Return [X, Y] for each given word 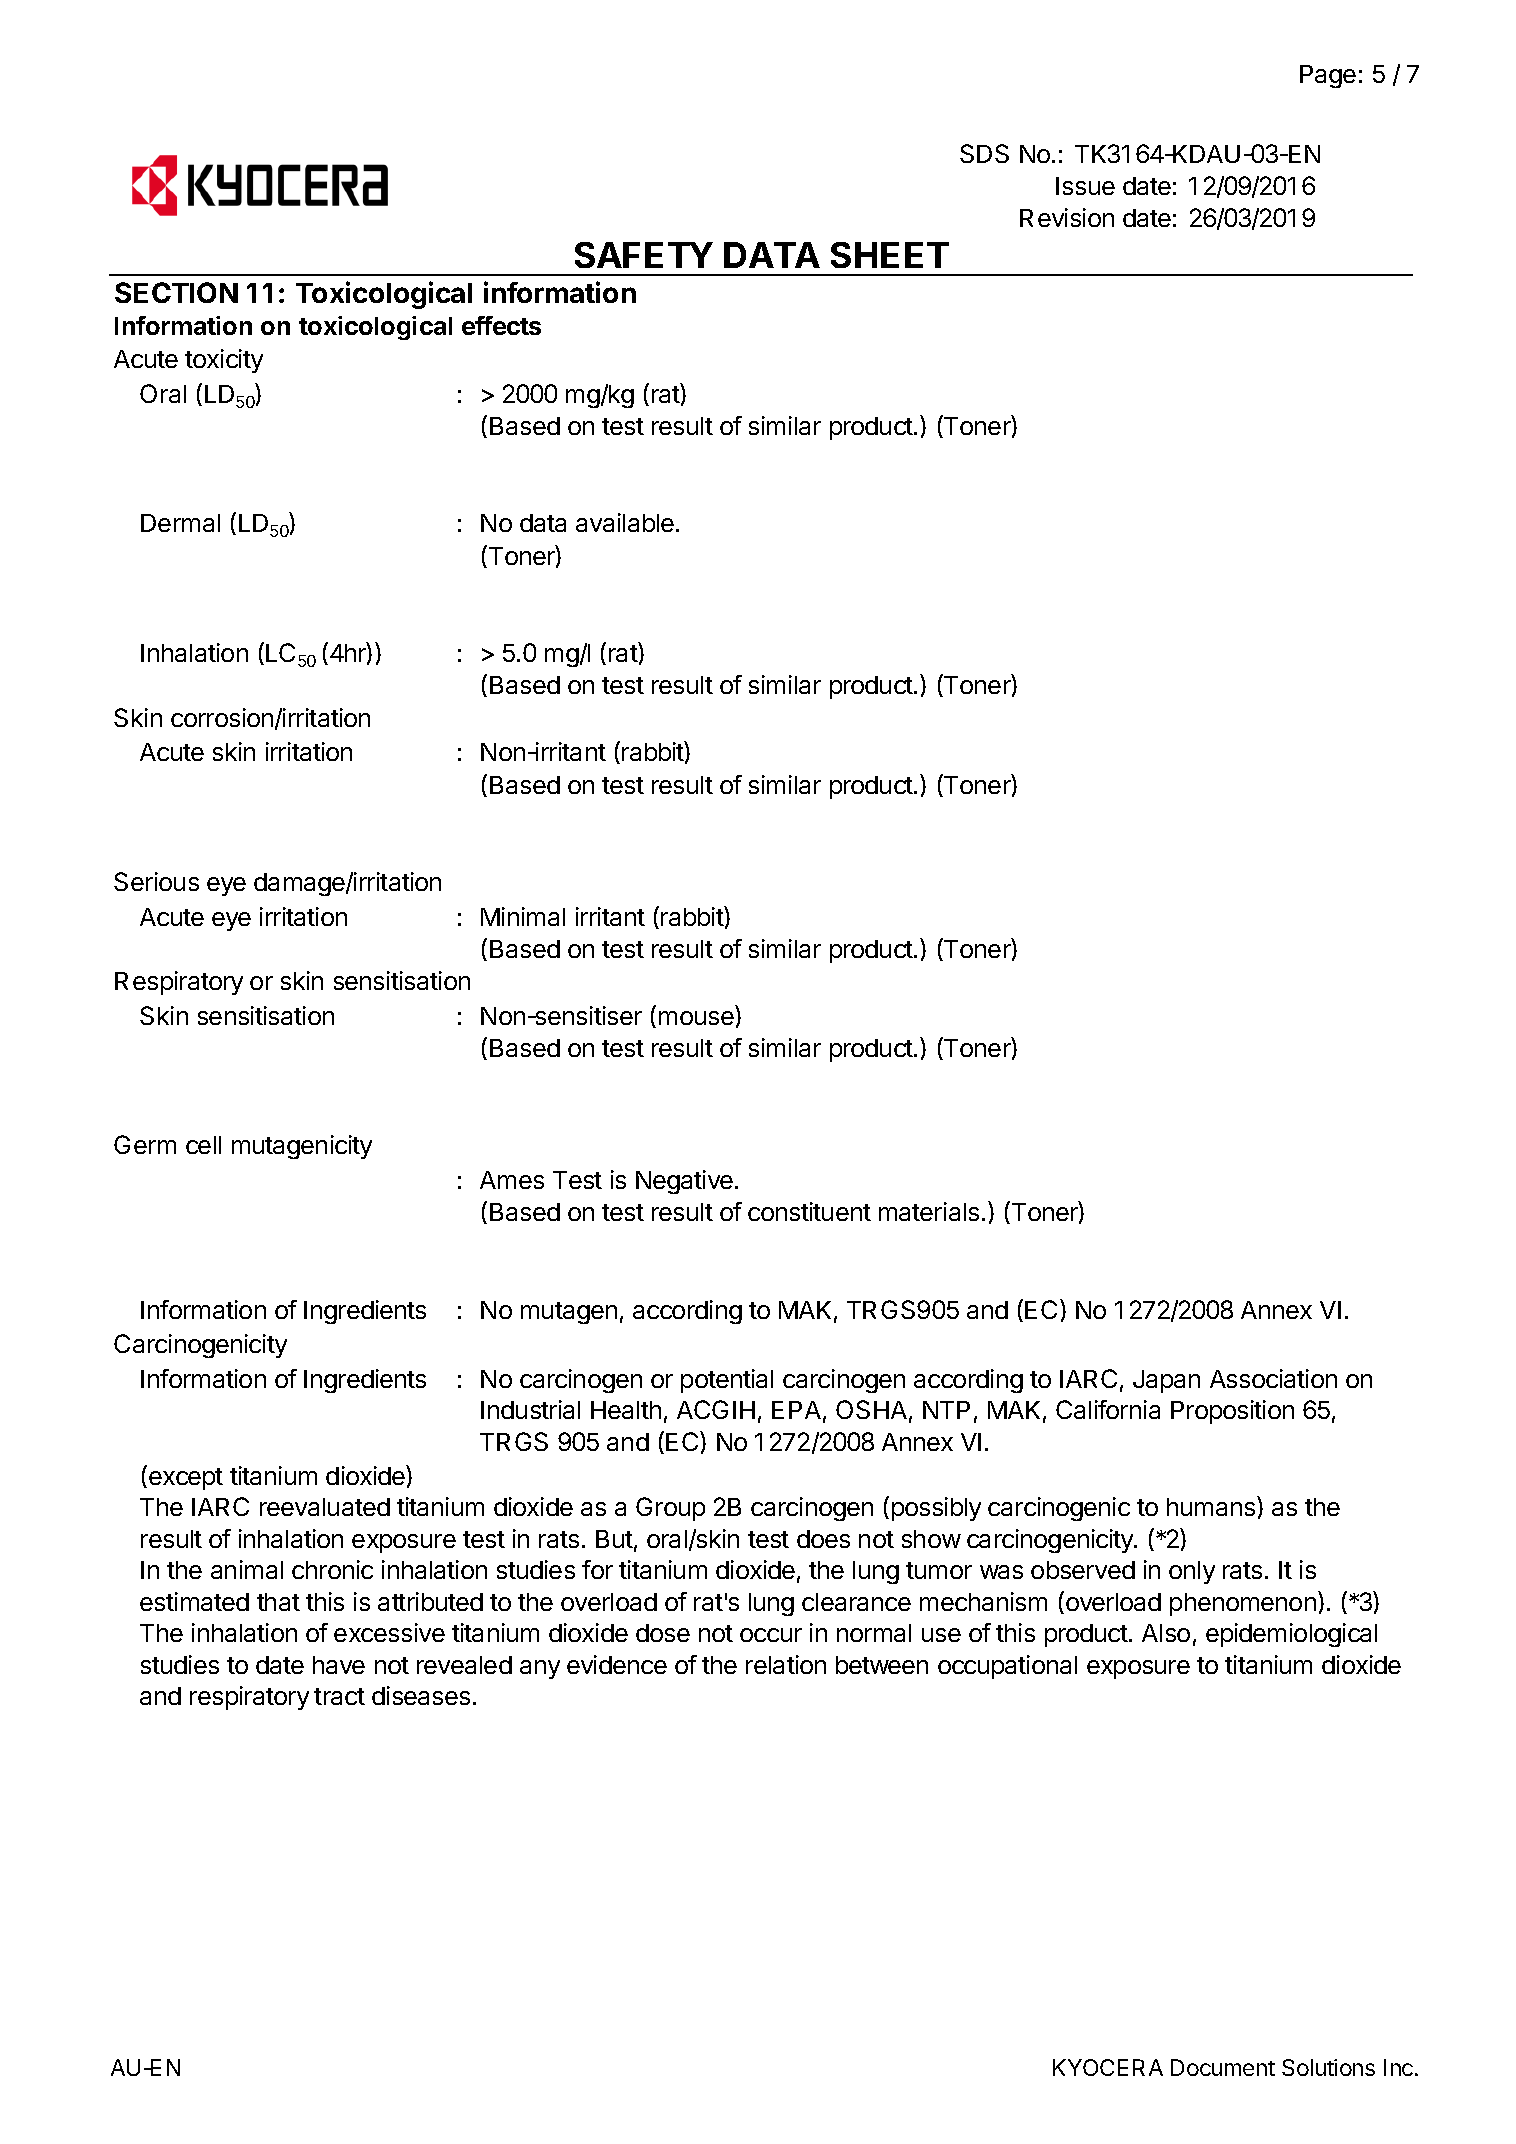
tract [339, 1696]
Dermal [180, 523]
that [278, 1602]
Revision [1067, 217]
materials [929, 1211]
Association [1273, 1378]
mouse [696, 1018]
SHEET [890, 255]
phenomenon [1243, 1604]
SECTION [176, 292]
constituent [809, 1211]
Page [1328, 76]
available [625, 522]
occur [771, 1635]
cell [203, 1145]
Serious [156, 881]
